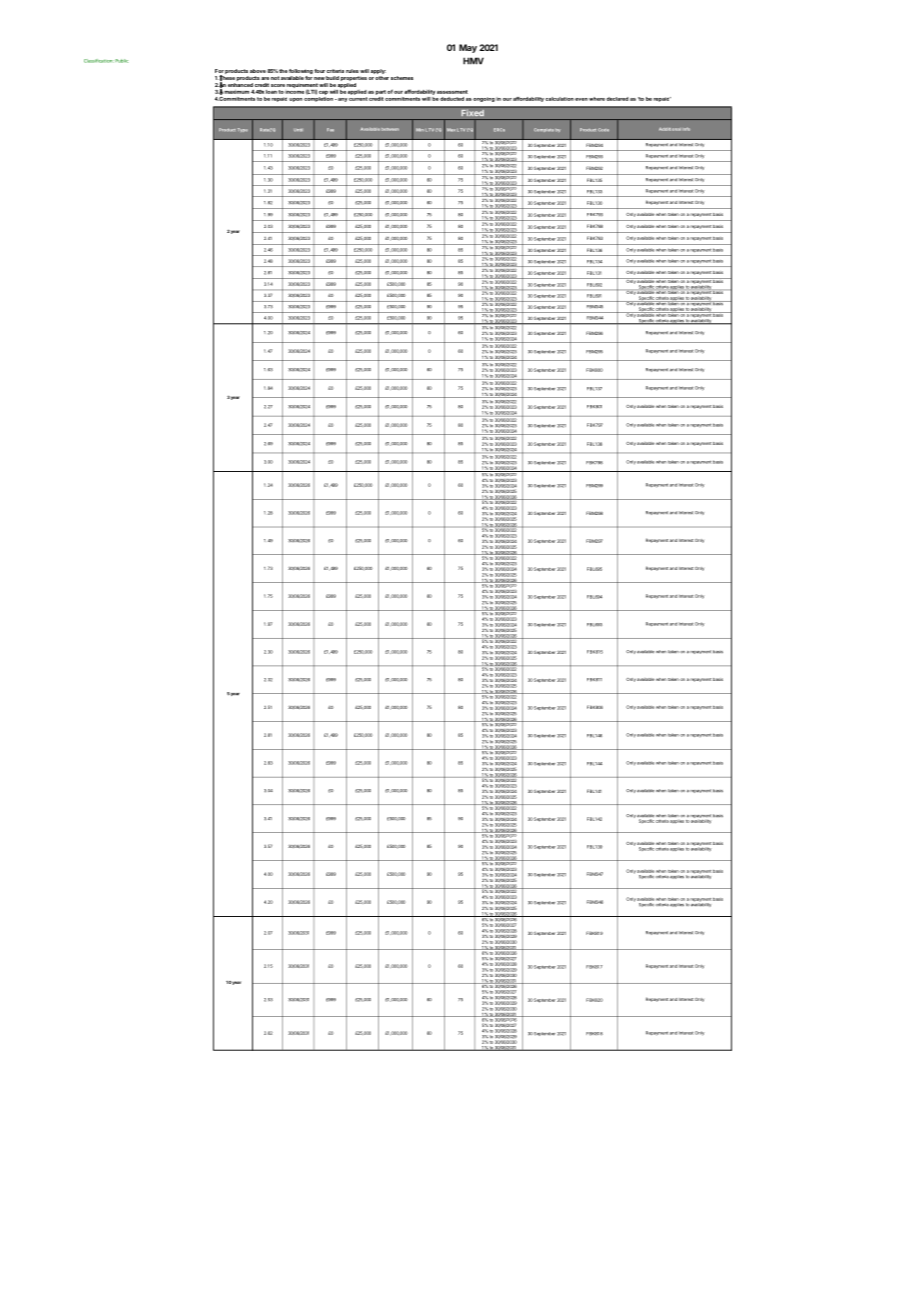 The image size is (924, 1308). What do you see at coordinates (402, 78) in the page?
I see `schemes` at bounding box center [402, 78].
